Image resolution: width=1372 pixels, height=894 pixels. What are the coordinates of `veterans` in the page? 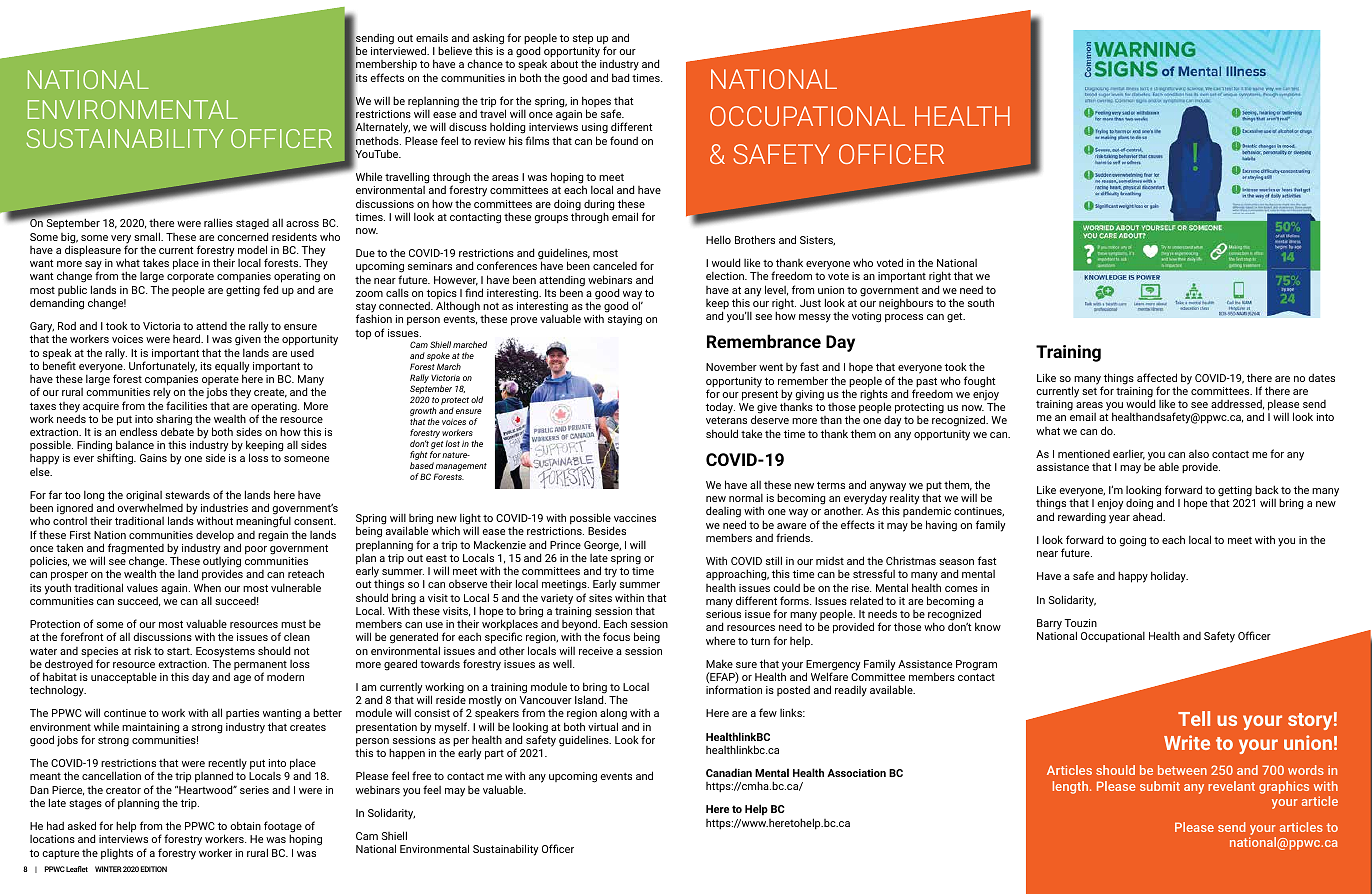 It's located at (726, 420).
